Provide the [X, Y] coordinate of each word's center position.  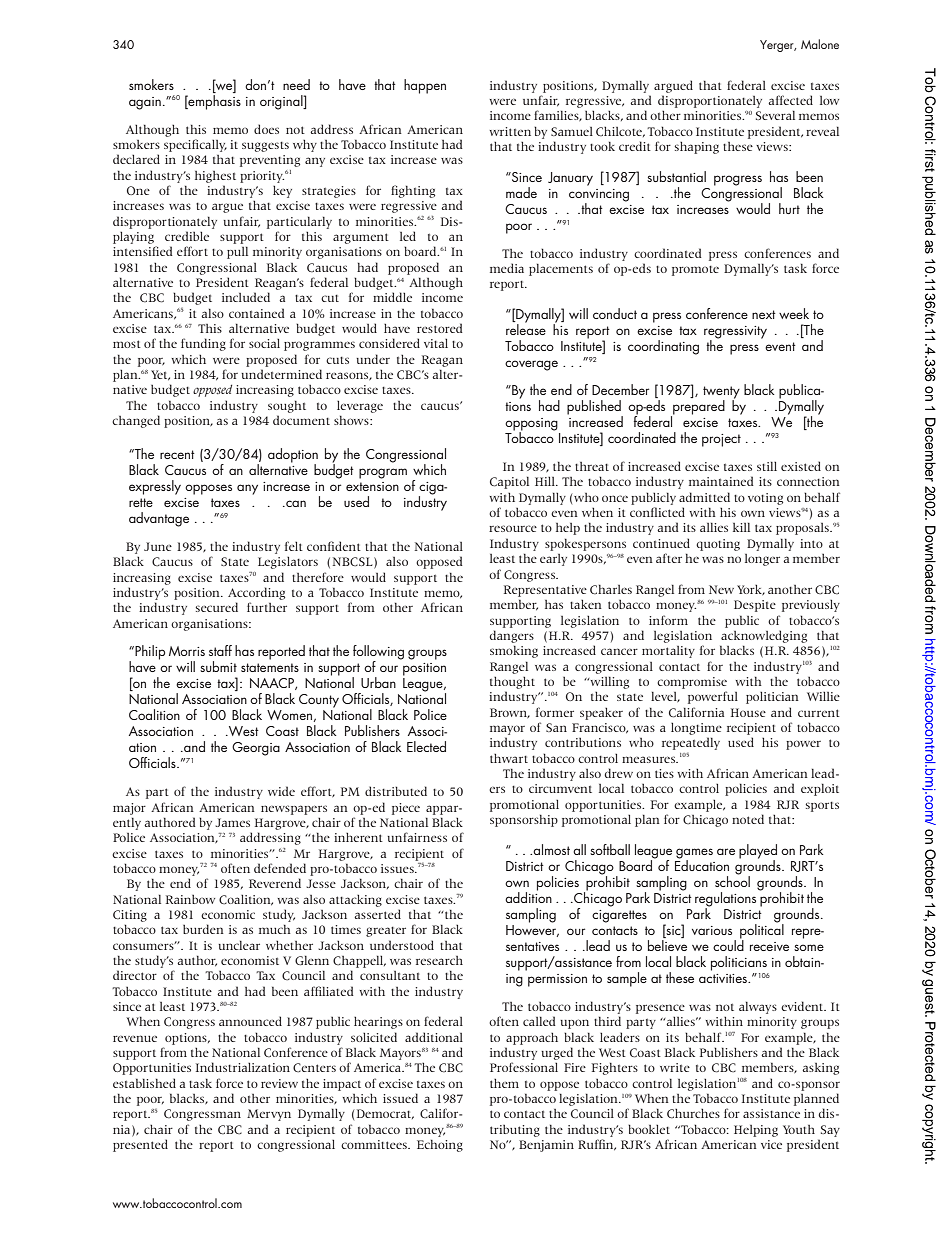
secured [217, 607]
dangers [512, 636]
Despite [755, 606]
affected [790, 100]
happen [425, 86]
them [504, 1083]
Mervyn [269, 1115]
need [296, 84]
